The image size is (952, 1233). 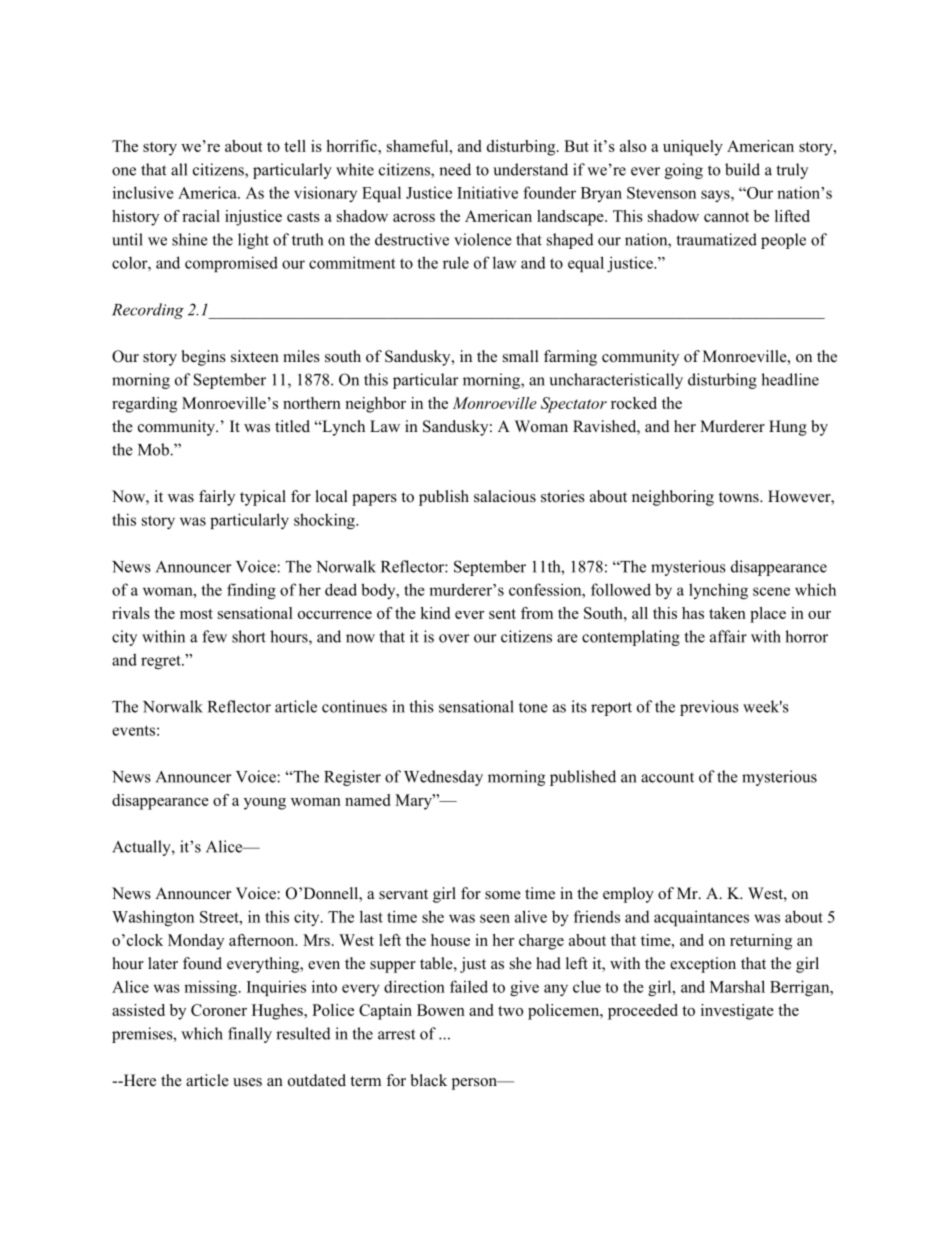 I want to click on need, so click(x=455, y=169).
